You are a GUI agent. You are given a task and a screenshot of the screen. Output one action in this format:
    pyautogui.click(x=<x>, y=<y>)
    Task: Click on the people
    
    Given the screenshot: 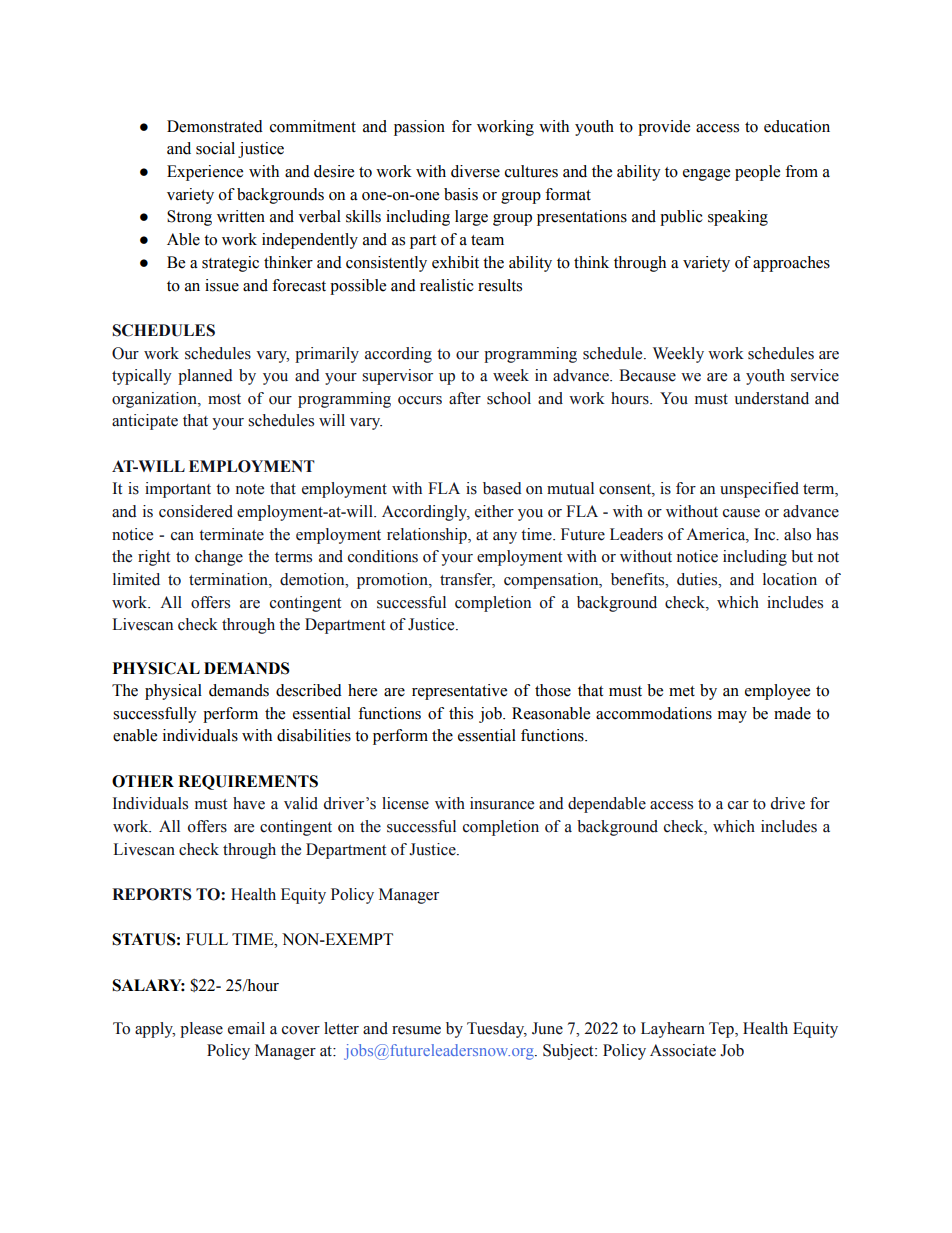 What is the action you would take?
    pyautogui.click(x=757, y=173)
